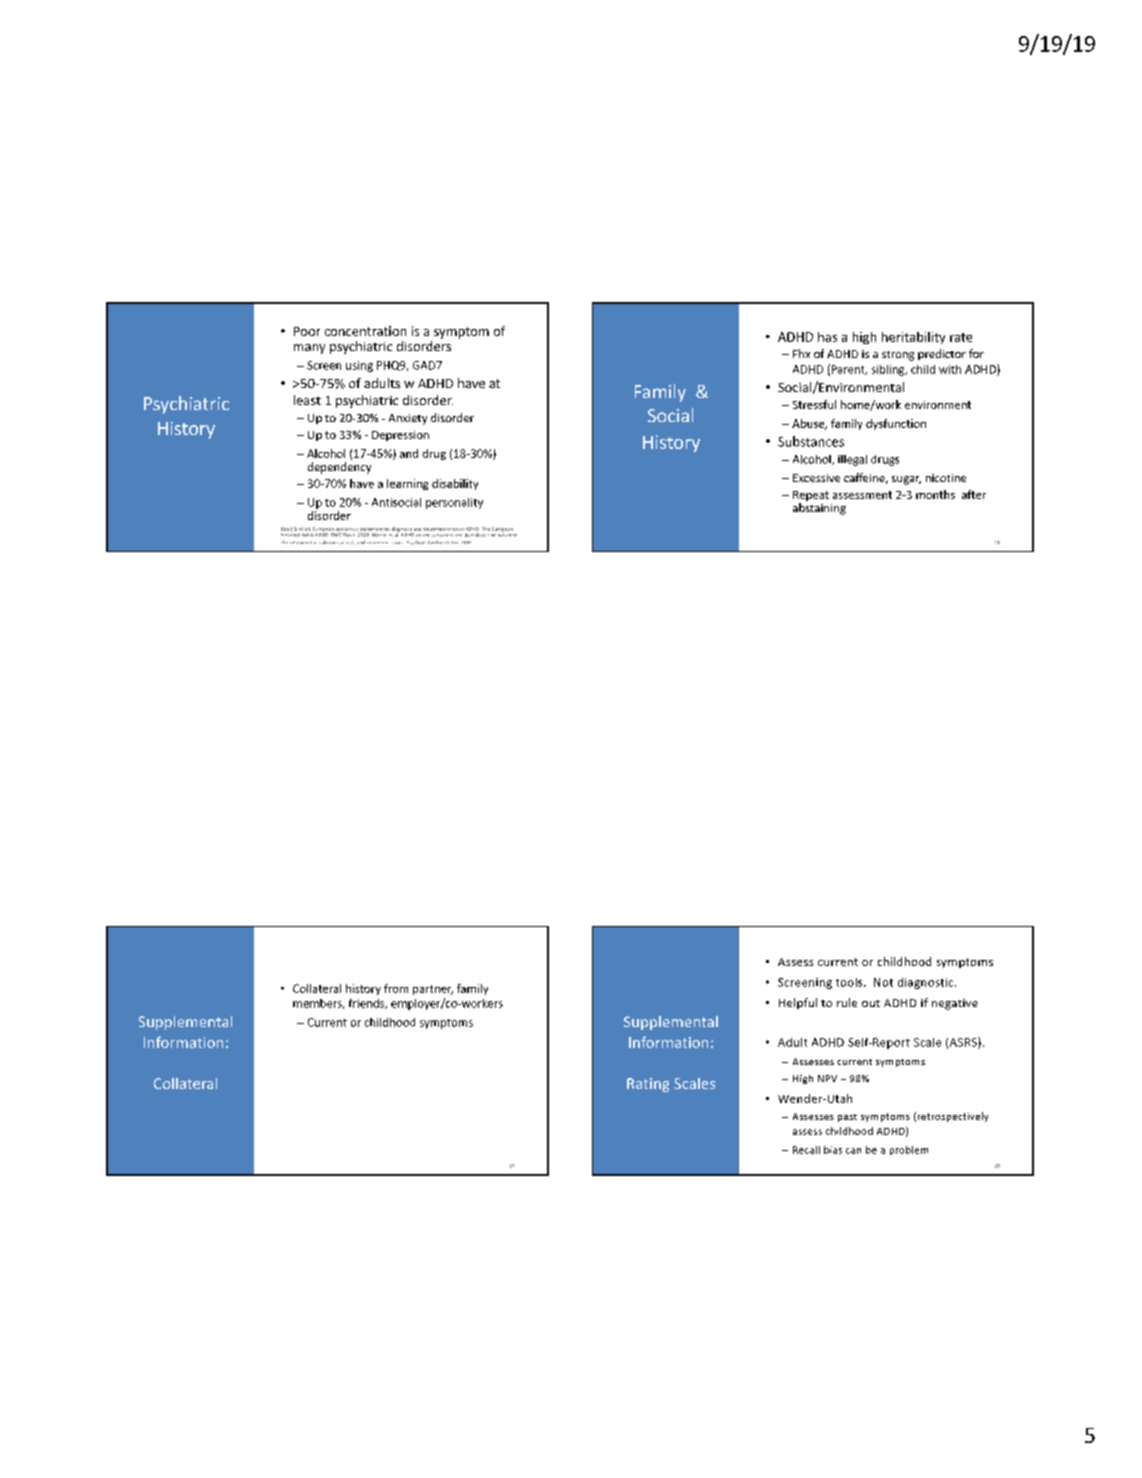  Describe the element at coordinates (648, 1085) in the screenshot. I see `Rating` at that location.
